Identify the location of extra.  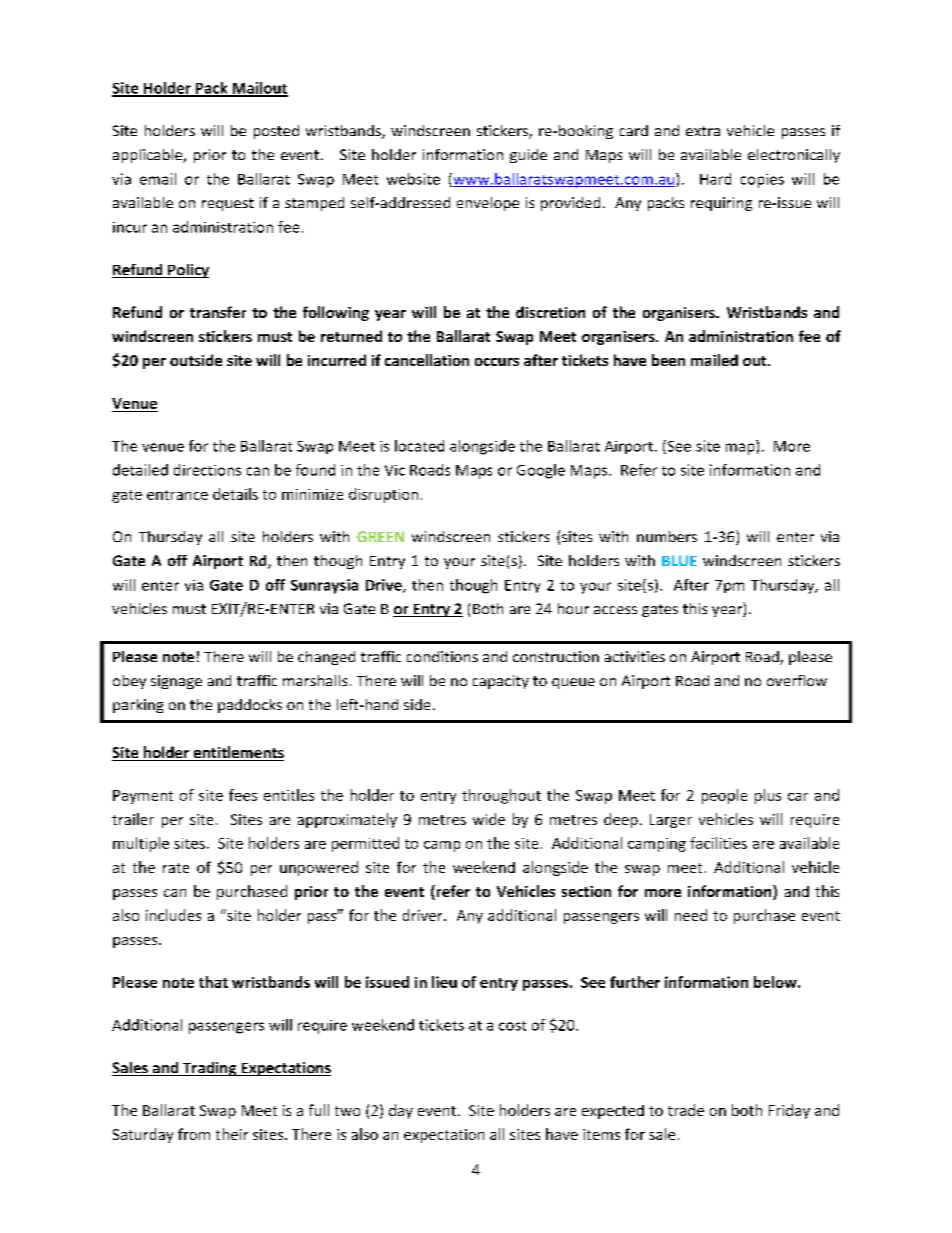
(703, 131).
